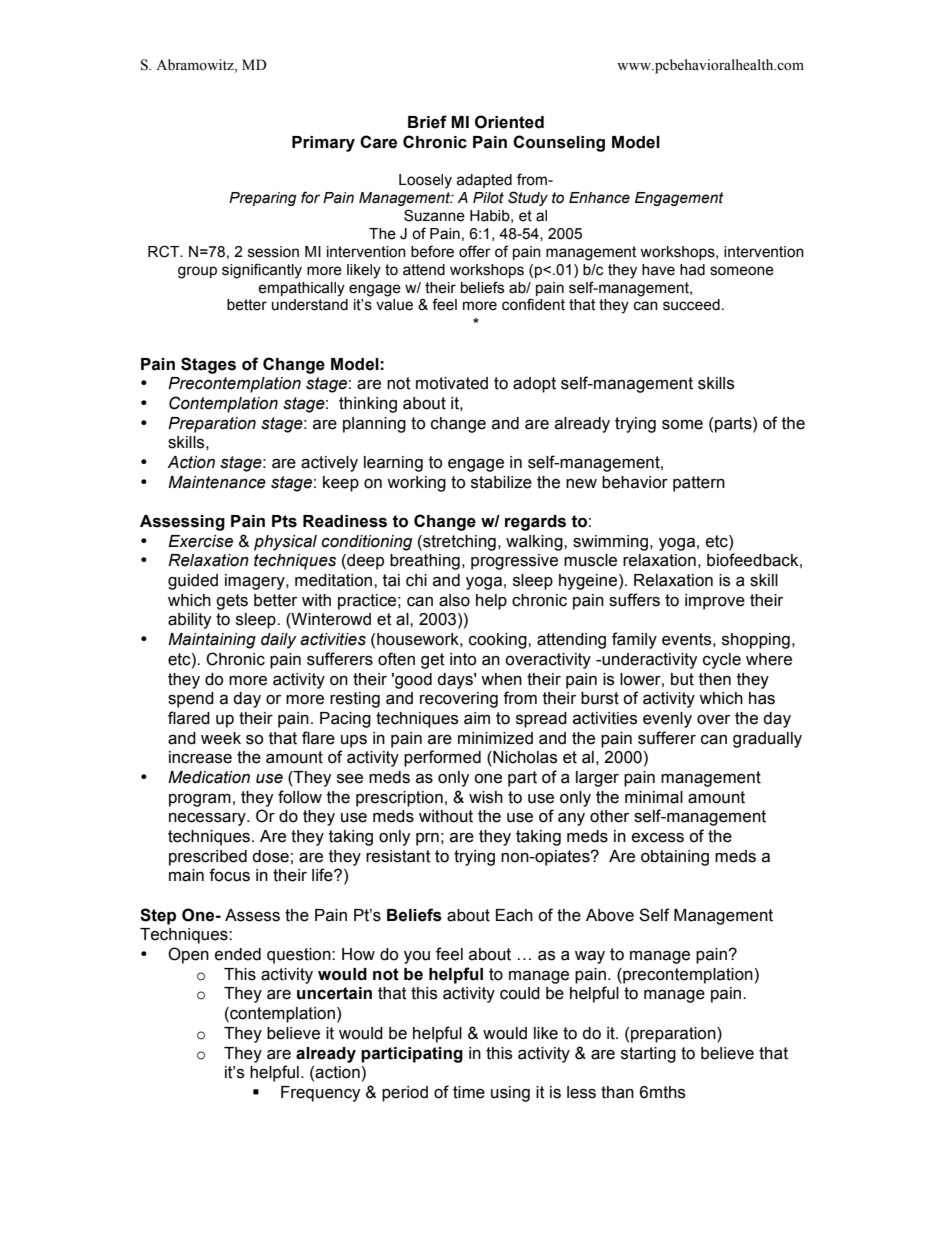 The image size is (952, 1233). I want to click on Counseling, so click(559, 143).
